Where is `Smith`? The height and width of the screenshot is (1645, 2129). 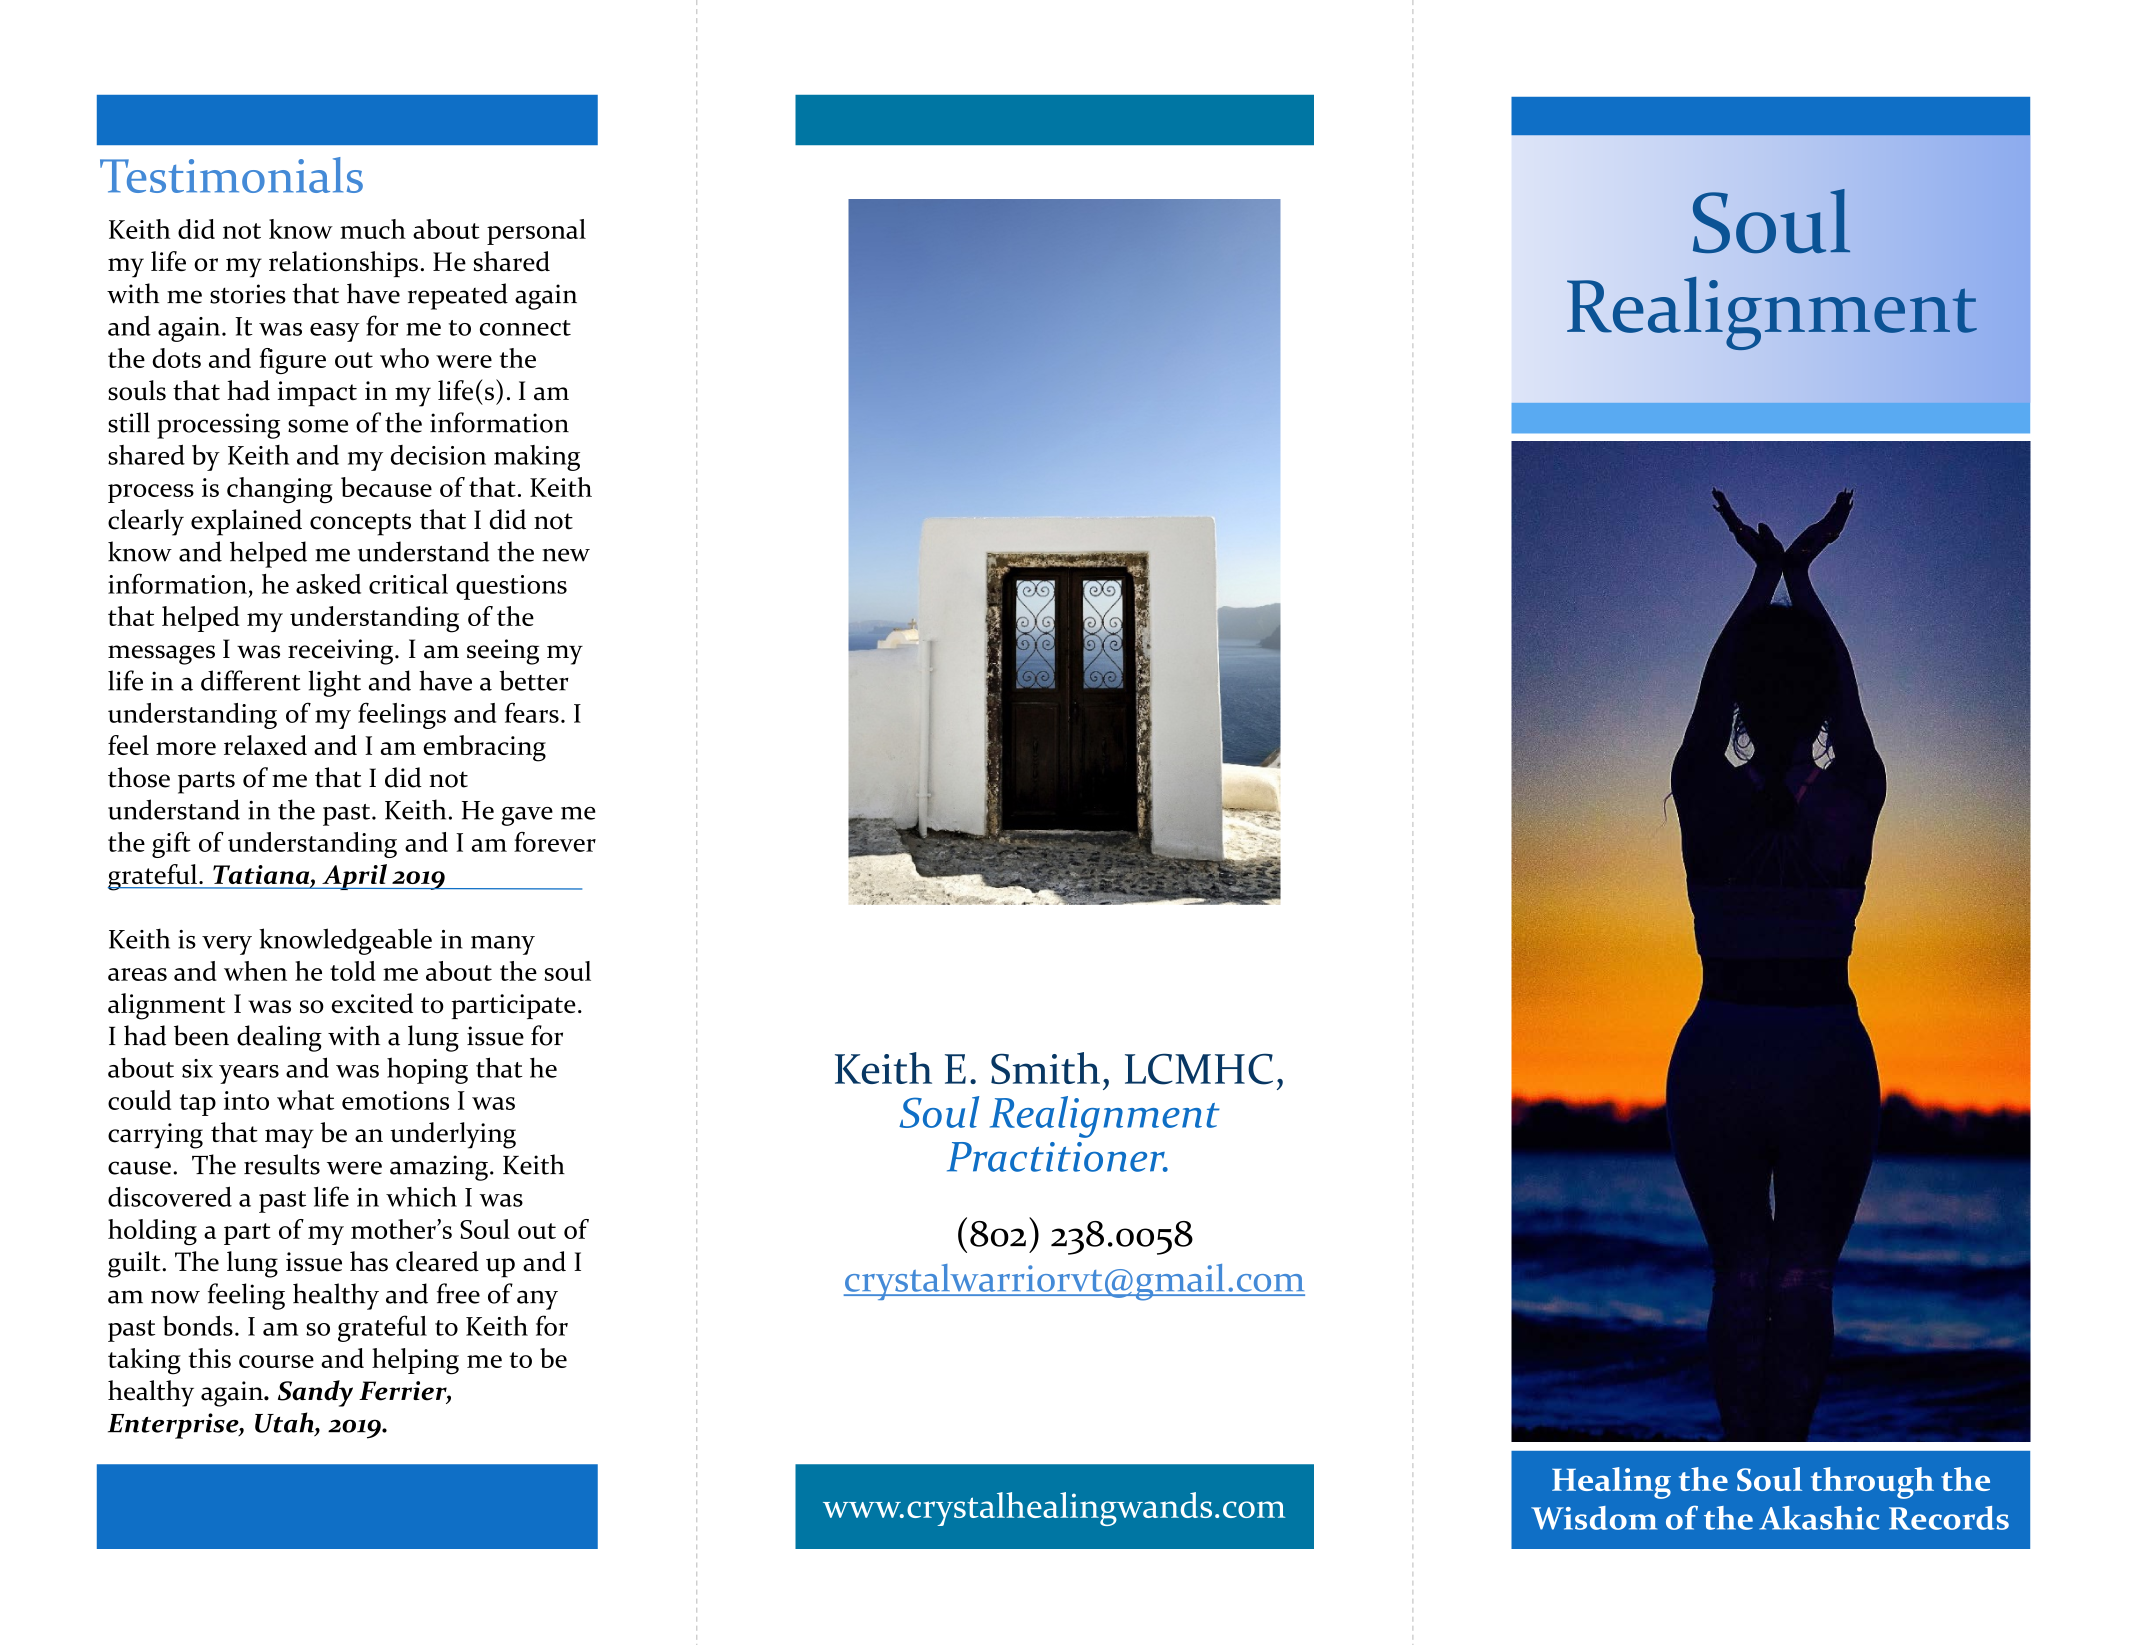 Smith is located at coordinates (1045, 1068).
